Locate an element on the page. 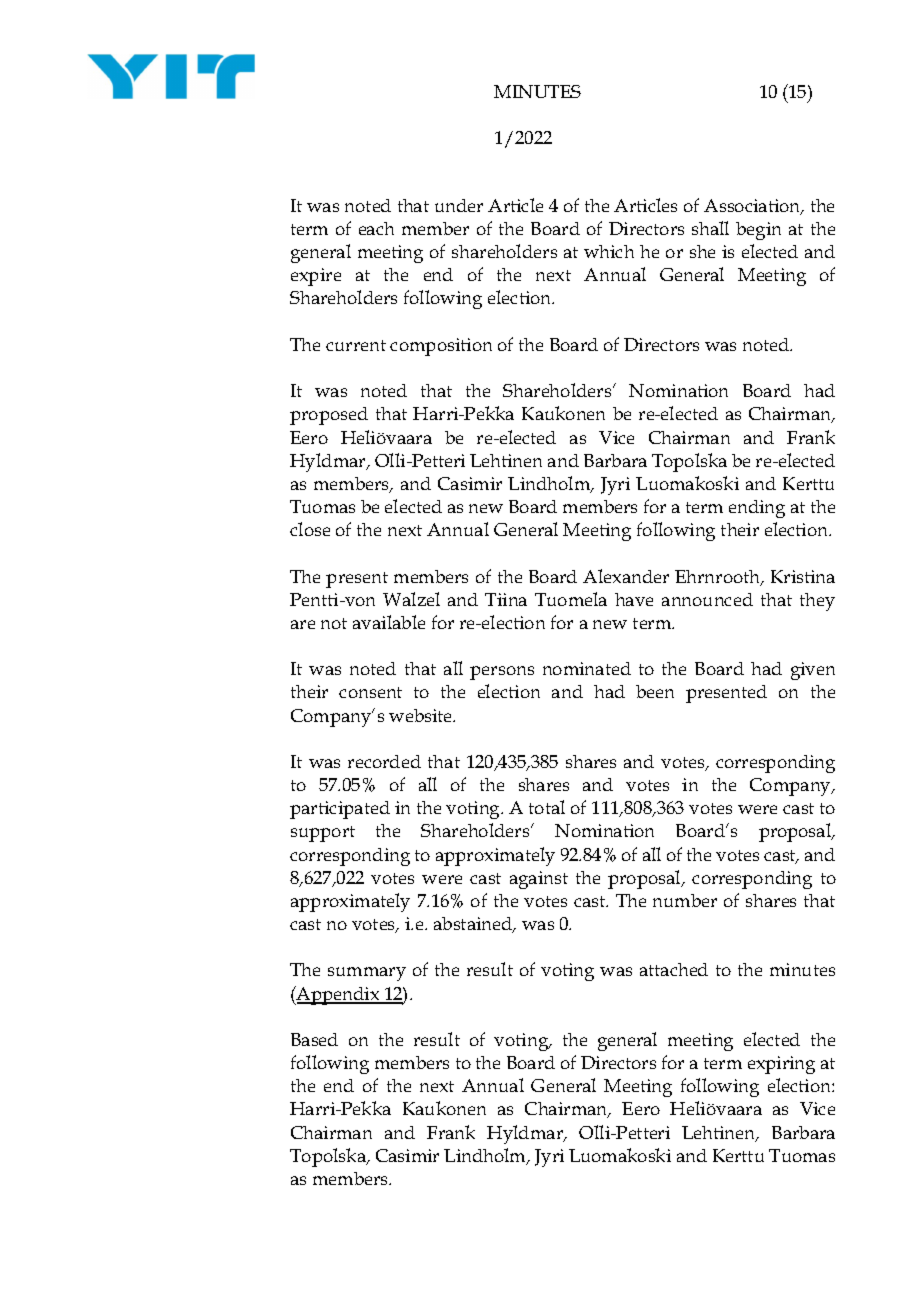 This page has width=924, height=1308. attached is located at coordinates (674, 969).
